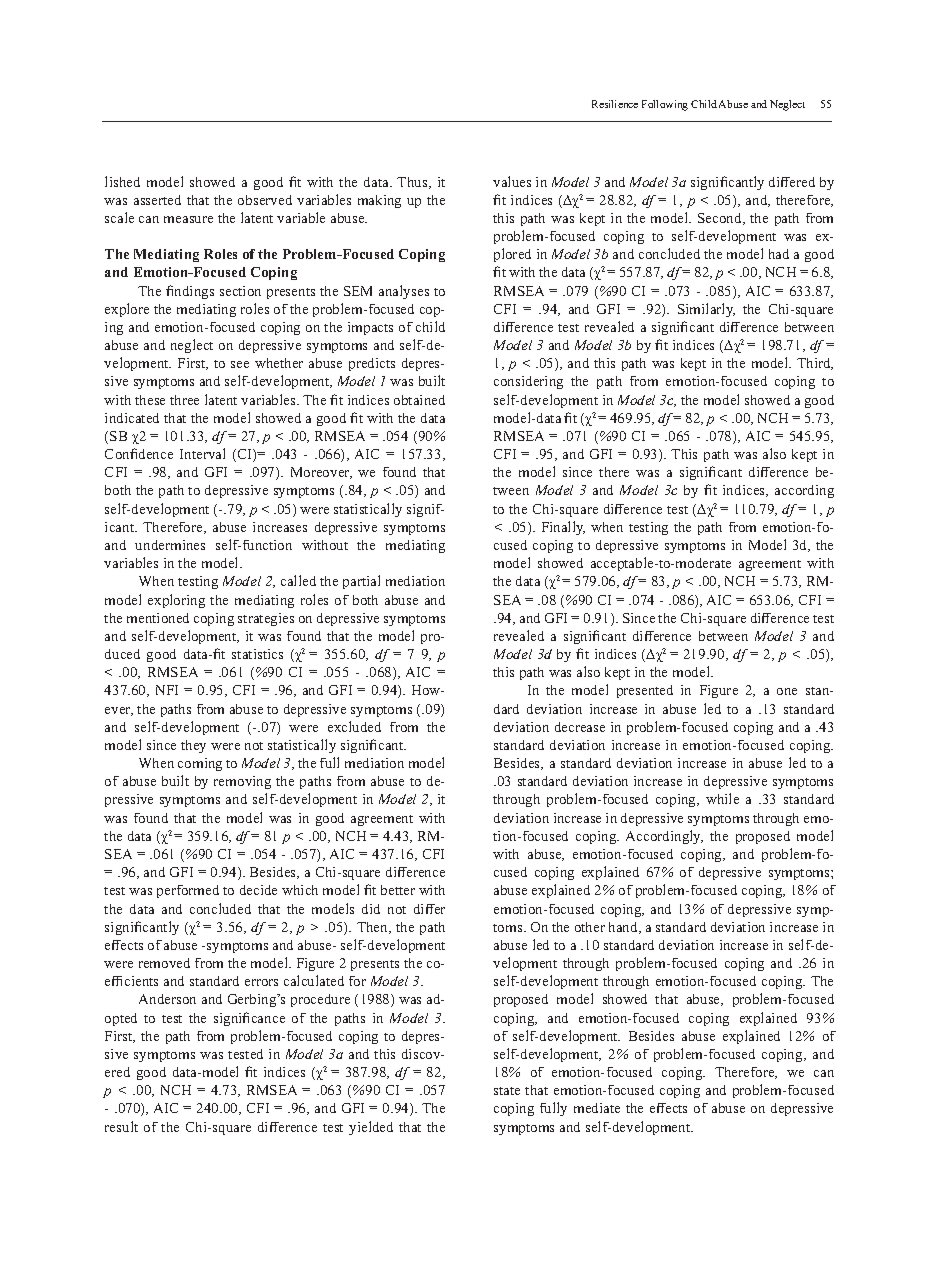 Image resolution: width=930 pixels, height=1288 pixels. What do you see at coordinates (361, 582) in the screenshot?
I see `partial` at bounding box center [361, 582].
